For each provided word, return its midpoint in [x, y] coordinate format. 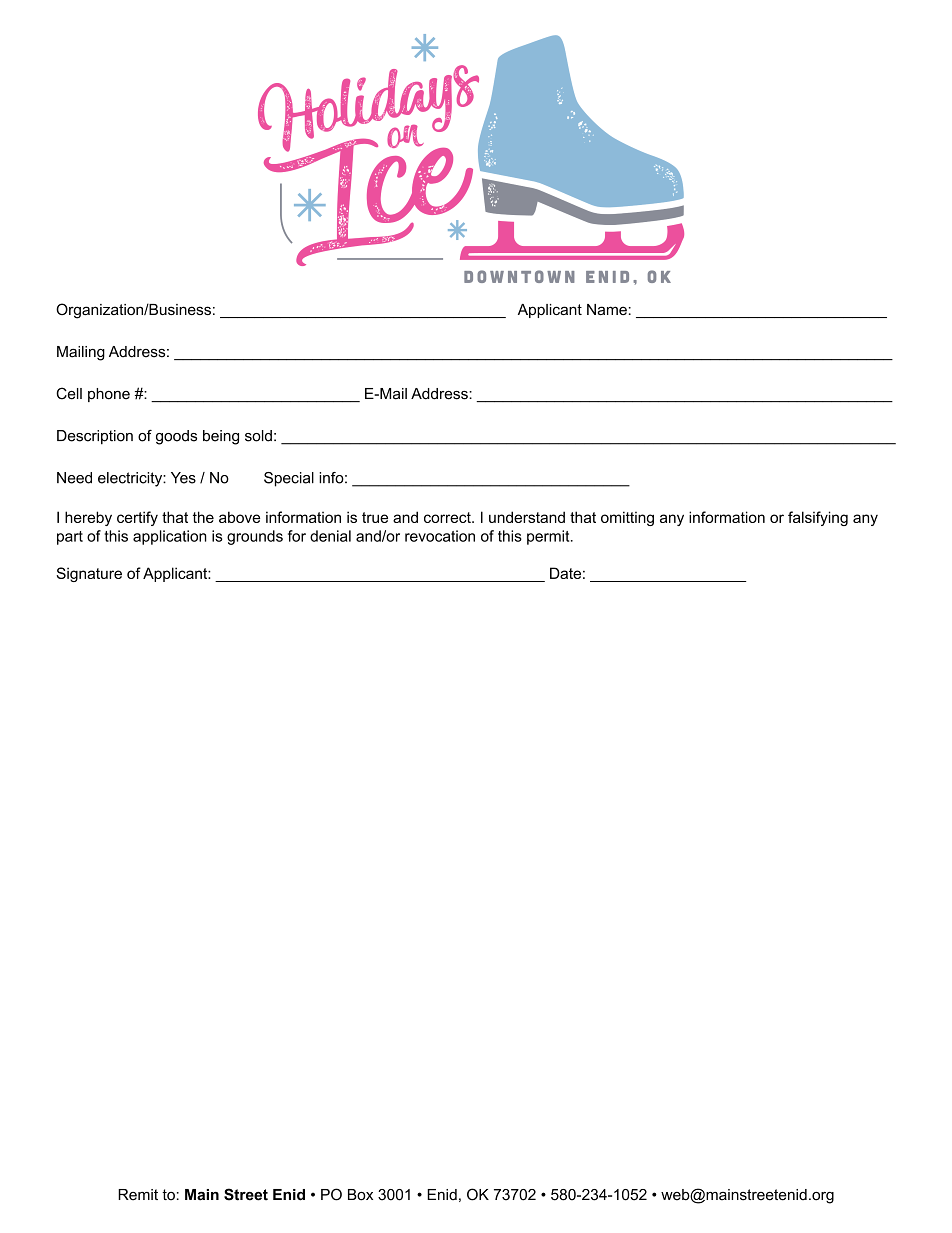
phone [109, 395]
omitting [627, 518]
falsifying [818, 518]
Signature [89, 574]
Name [607, 309]
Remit [138, 1195]
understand [527, 517]
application [170, 537]
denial [330, 536]
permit [549, 537]
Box [360, 1195]
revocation [440, 536]
